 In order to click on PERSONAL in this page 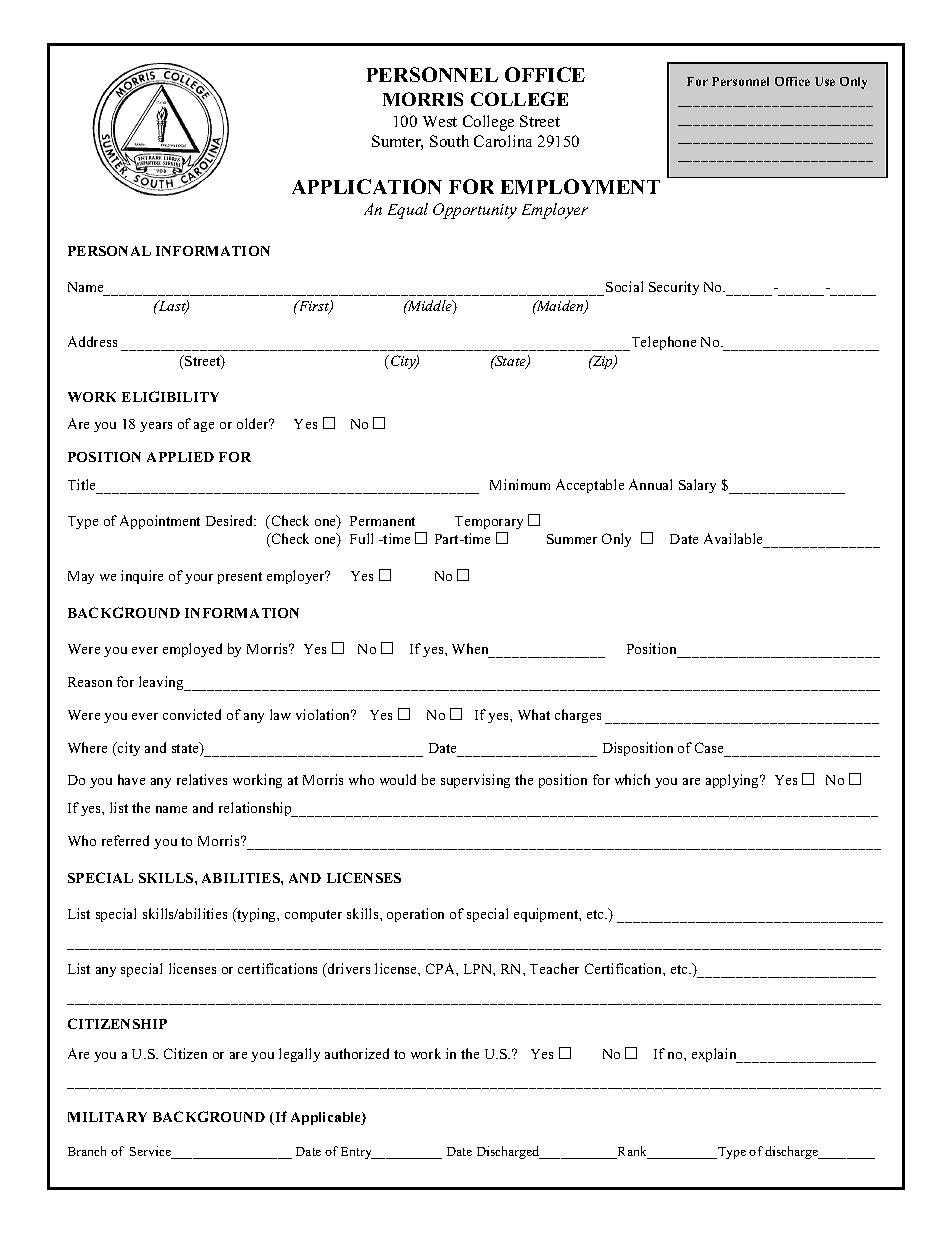, I will do `click(109, 251)`.
